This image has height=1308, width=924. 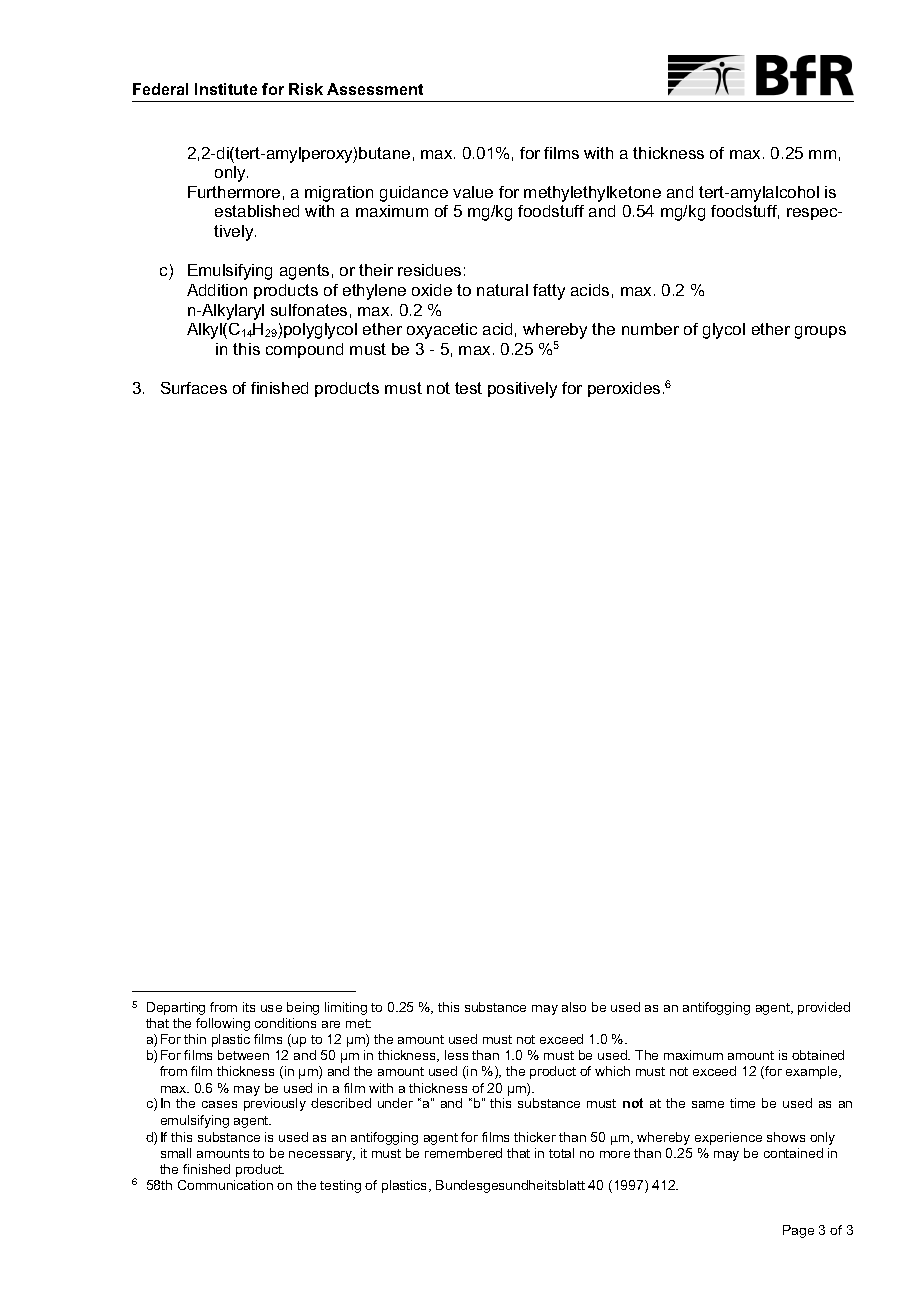 I want to click on compound, so click(x=304, y=350).
